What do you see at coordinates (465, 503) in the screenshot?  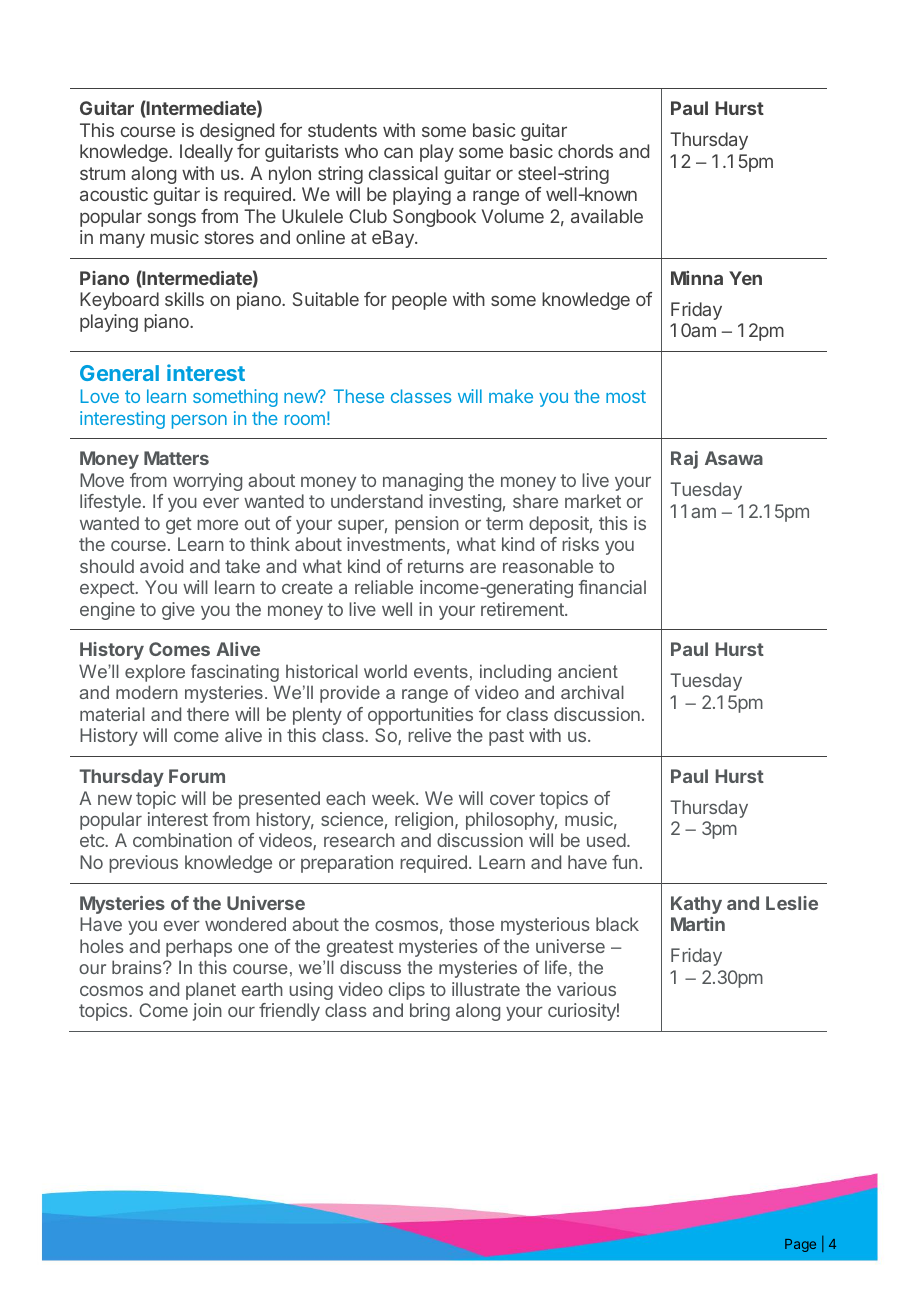 I see `investing` at bounding box center [465, 503].
